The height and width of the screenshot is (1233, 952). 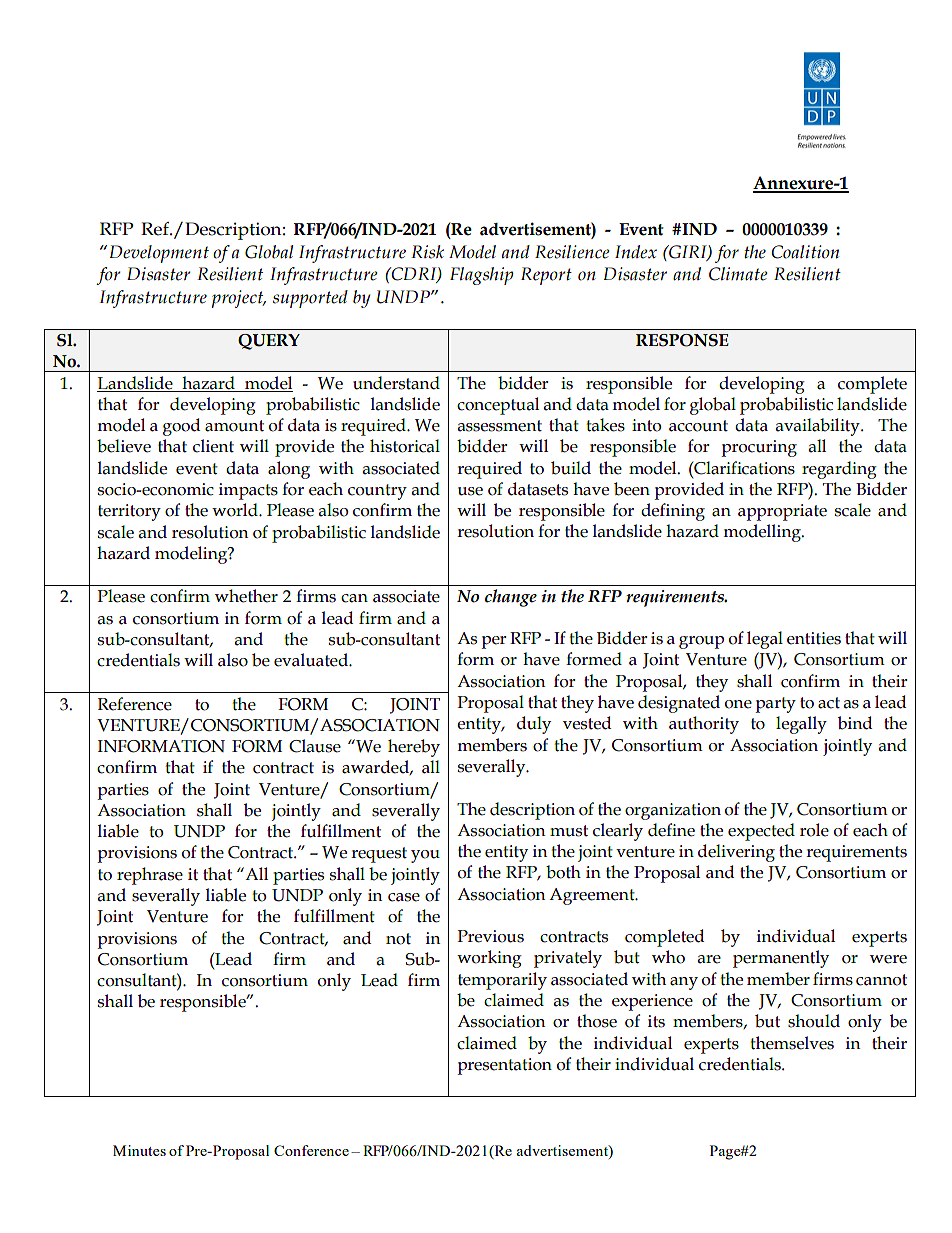 I want to click on party, so click(x=775, y=705).
